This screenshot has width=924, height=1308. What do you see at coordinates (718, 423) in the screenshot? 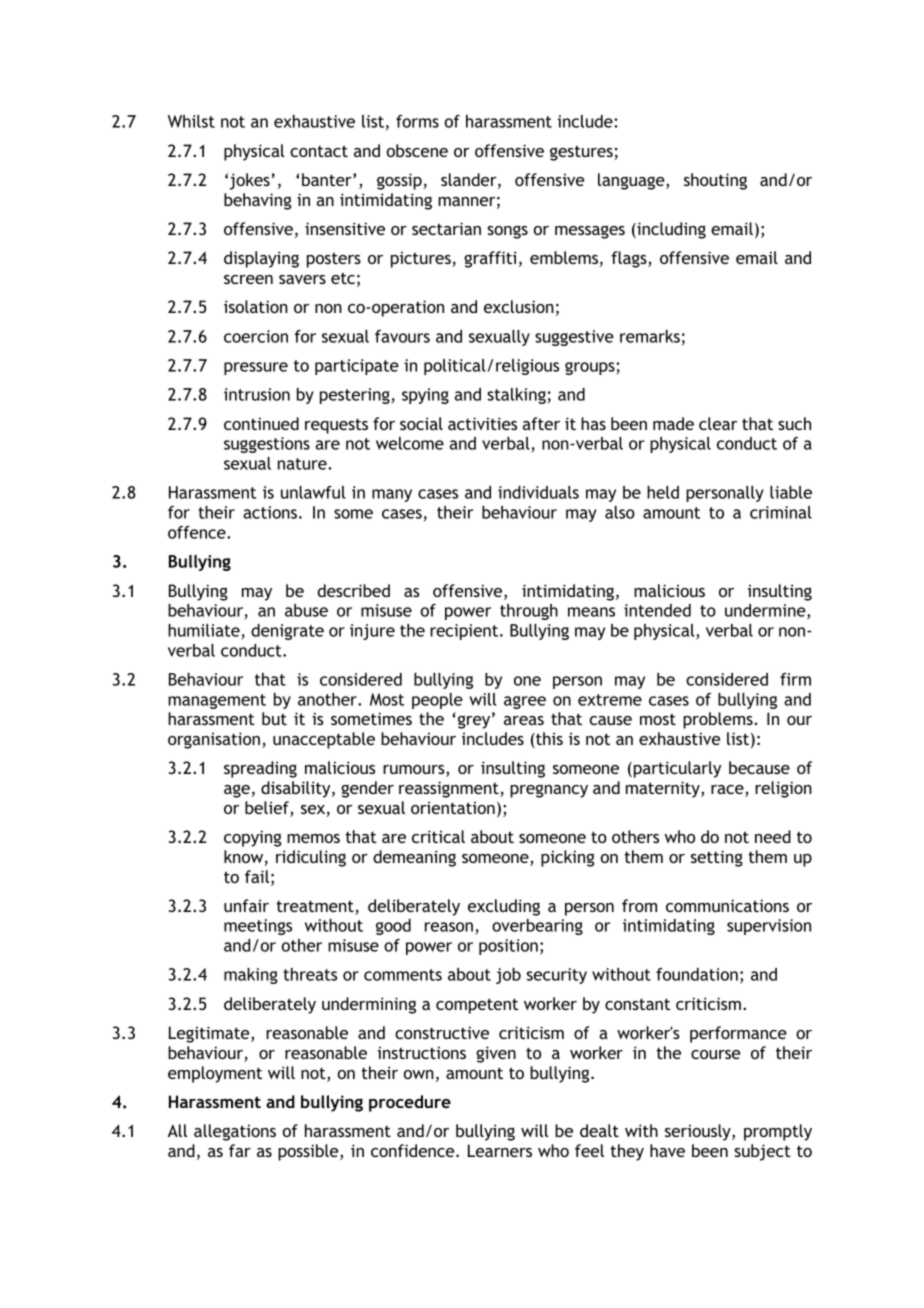
I see `clear` at bounding box center [718, 423].
